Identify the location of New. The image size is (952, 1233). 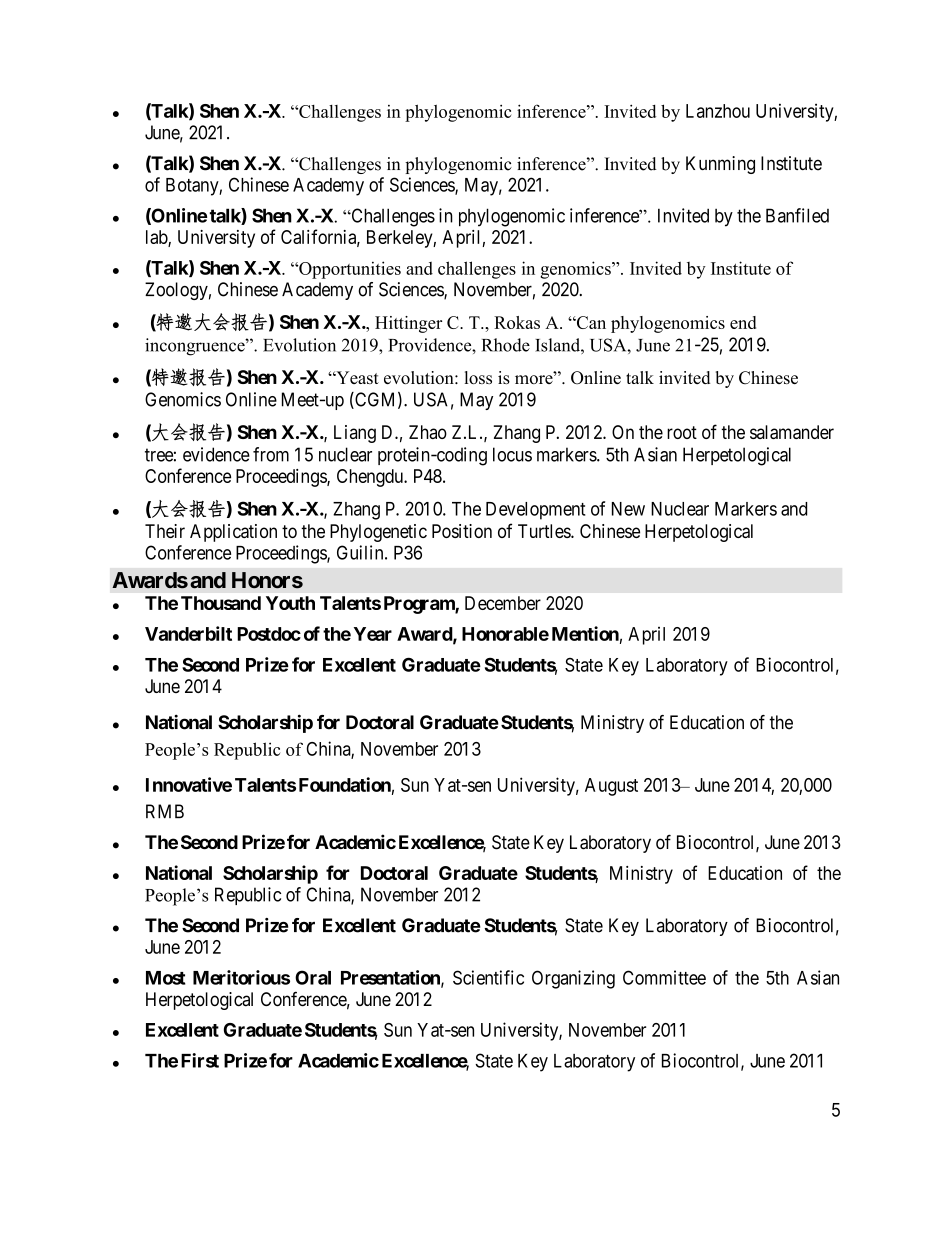
(628, 509).
